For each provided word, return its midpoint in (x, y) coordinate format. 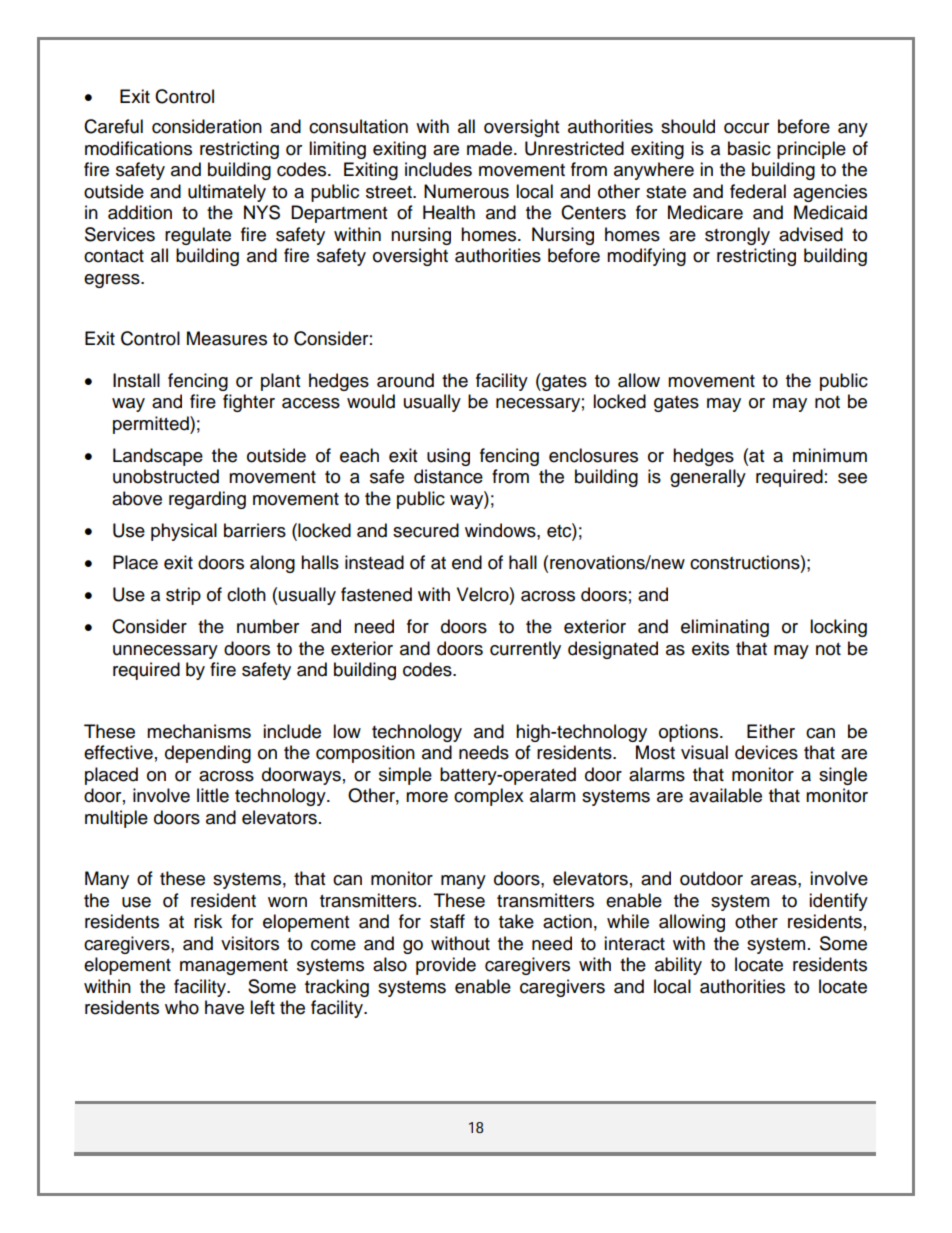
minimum (830, 455)
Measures (227, 338)
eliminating (725, 628)
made (489, 148)
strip (183, 596)
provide (446, 966)
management (234, 967)
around (405, 380)
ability (678, 966)
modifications (138, 148)
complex (489, 797)
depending (208, 754)
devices (766, 752)
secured (426, 530)
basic (749, 148)
